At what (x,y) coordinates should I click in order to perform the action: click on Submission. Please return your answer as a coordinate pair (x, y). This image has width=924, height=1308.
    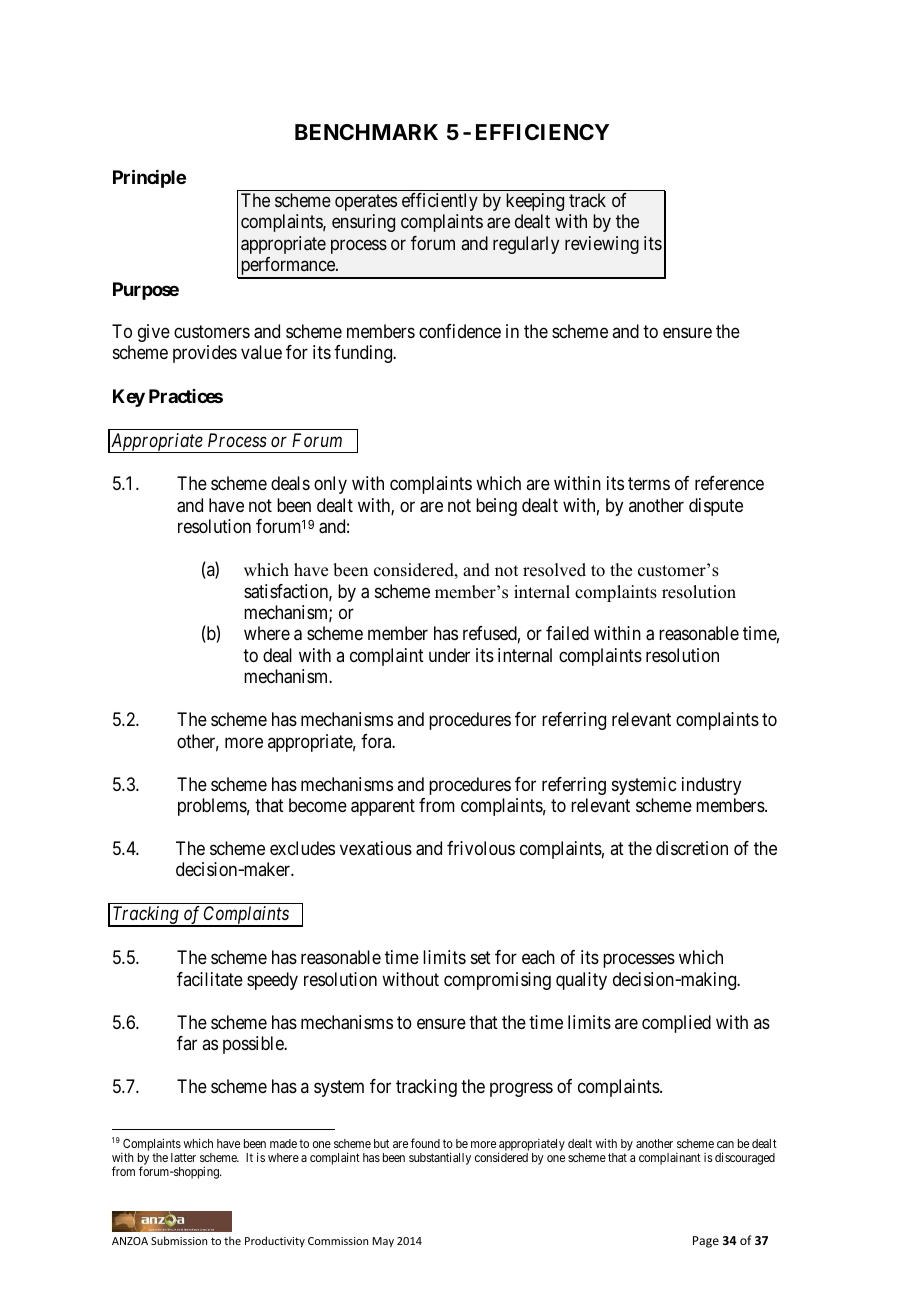
    Looking at the image, I should click on (179, 1240).
